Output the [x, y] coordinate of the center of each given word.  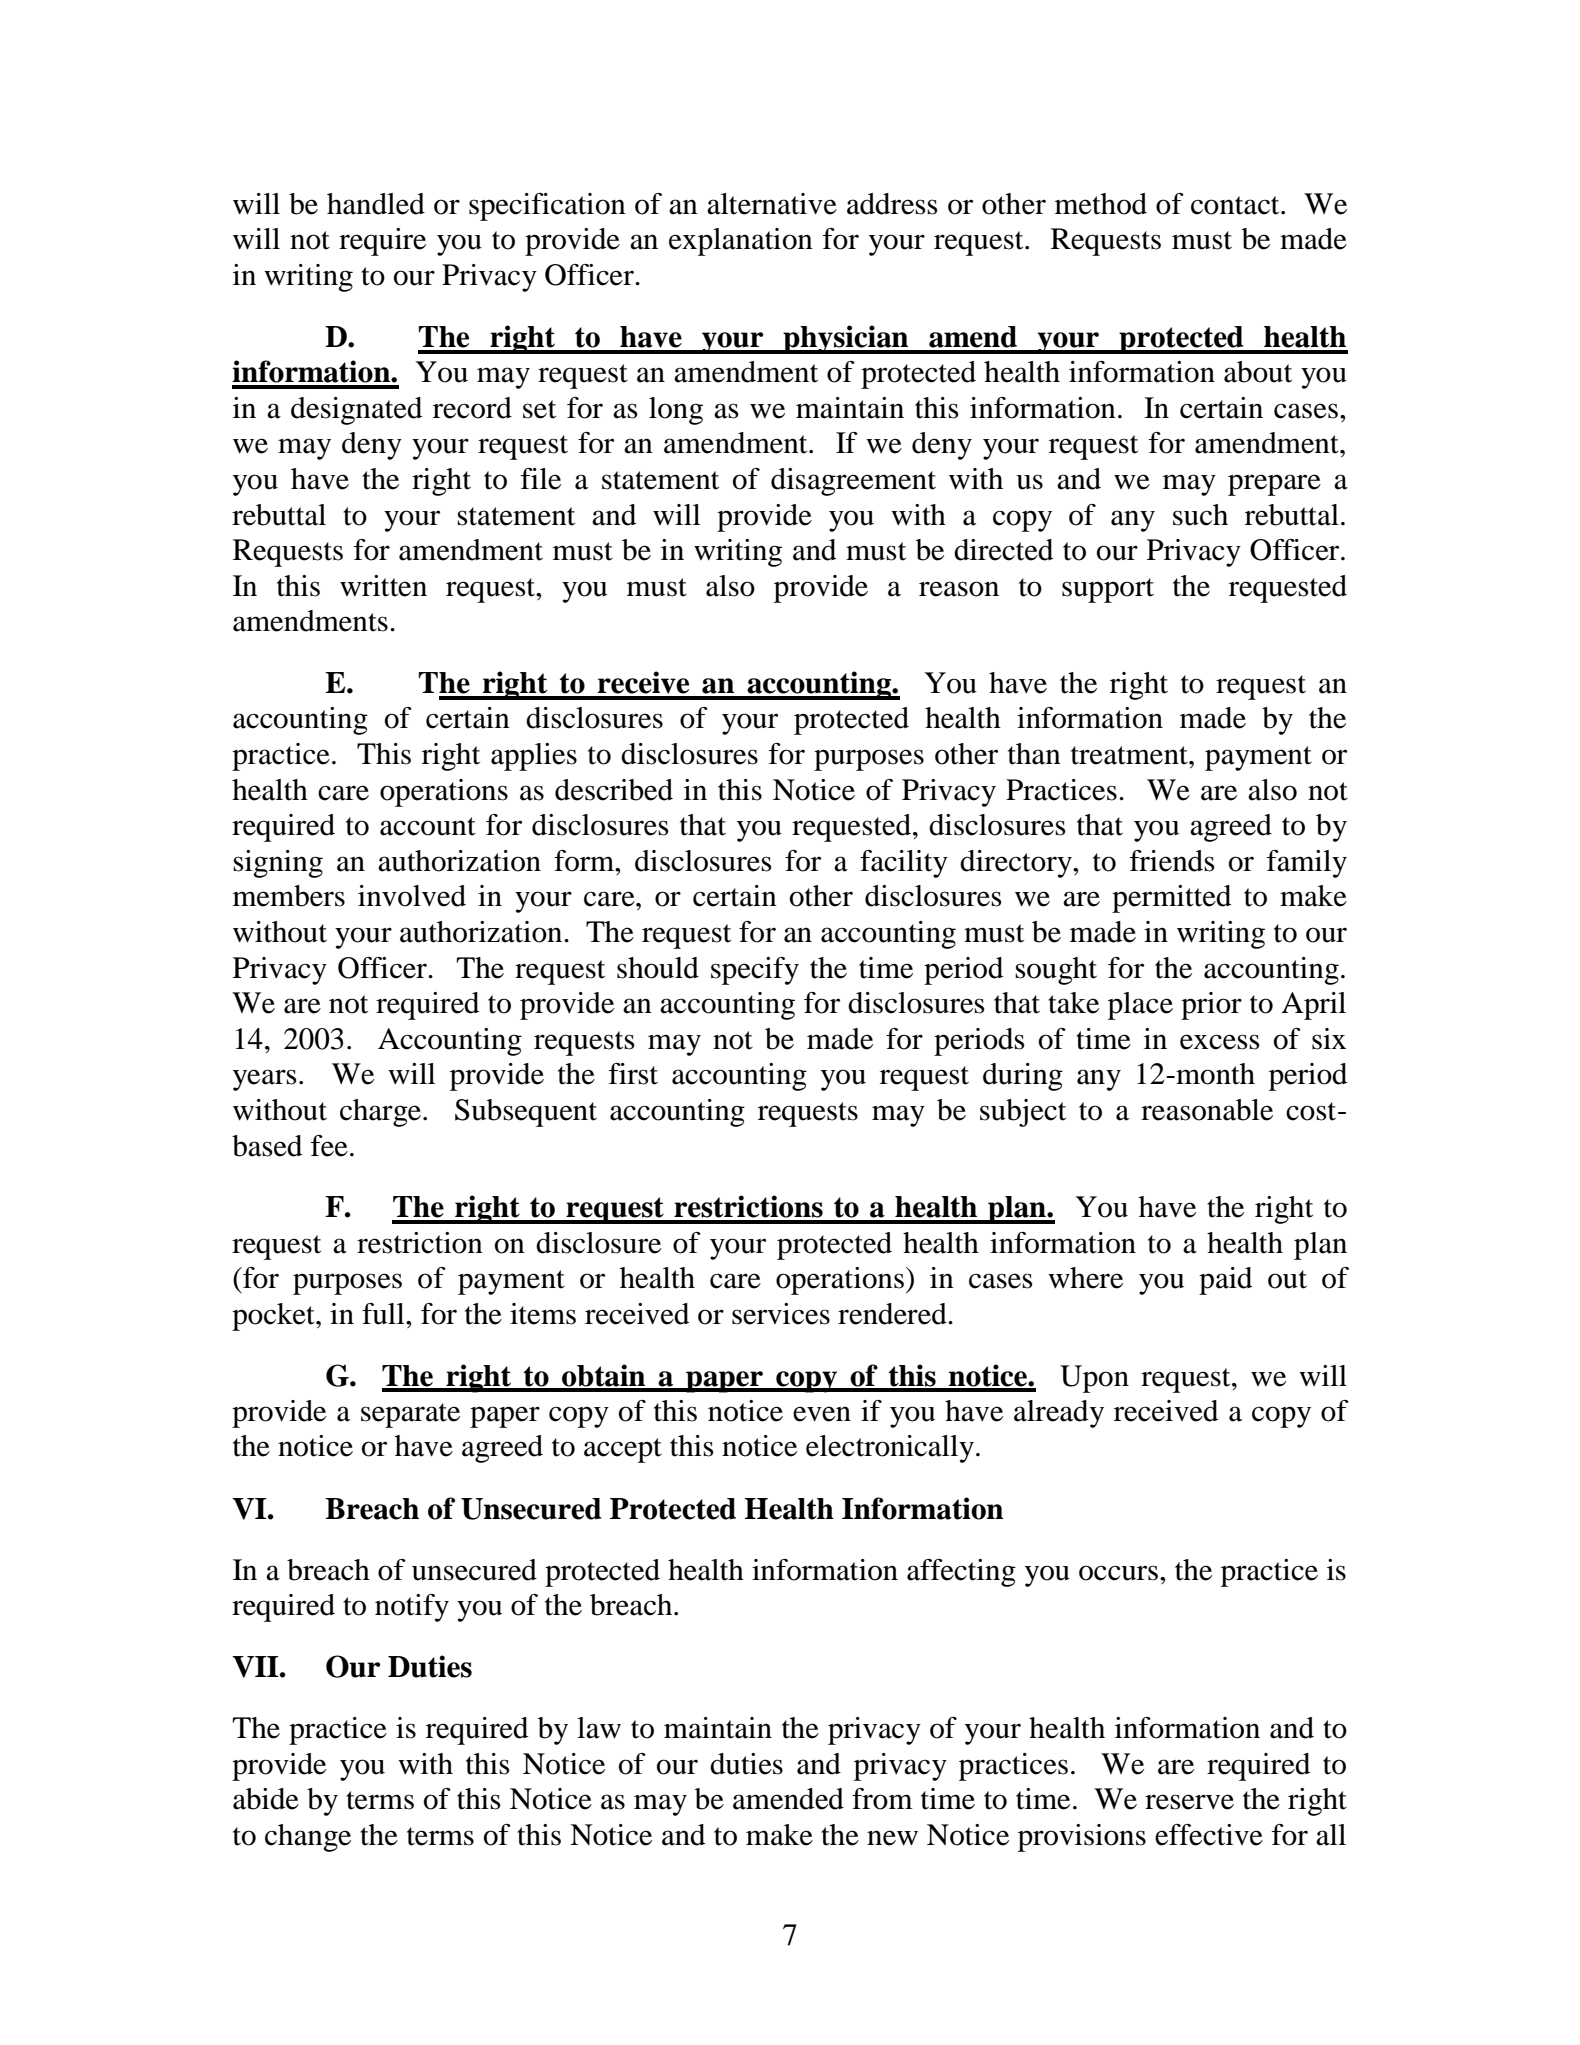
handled [376, 204]
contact [1236, 205]
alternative [772, 204]
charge [382, 1113]
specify [755, 971]
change [308, 1838]
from [882, 1799]
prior [1211, 1006]
